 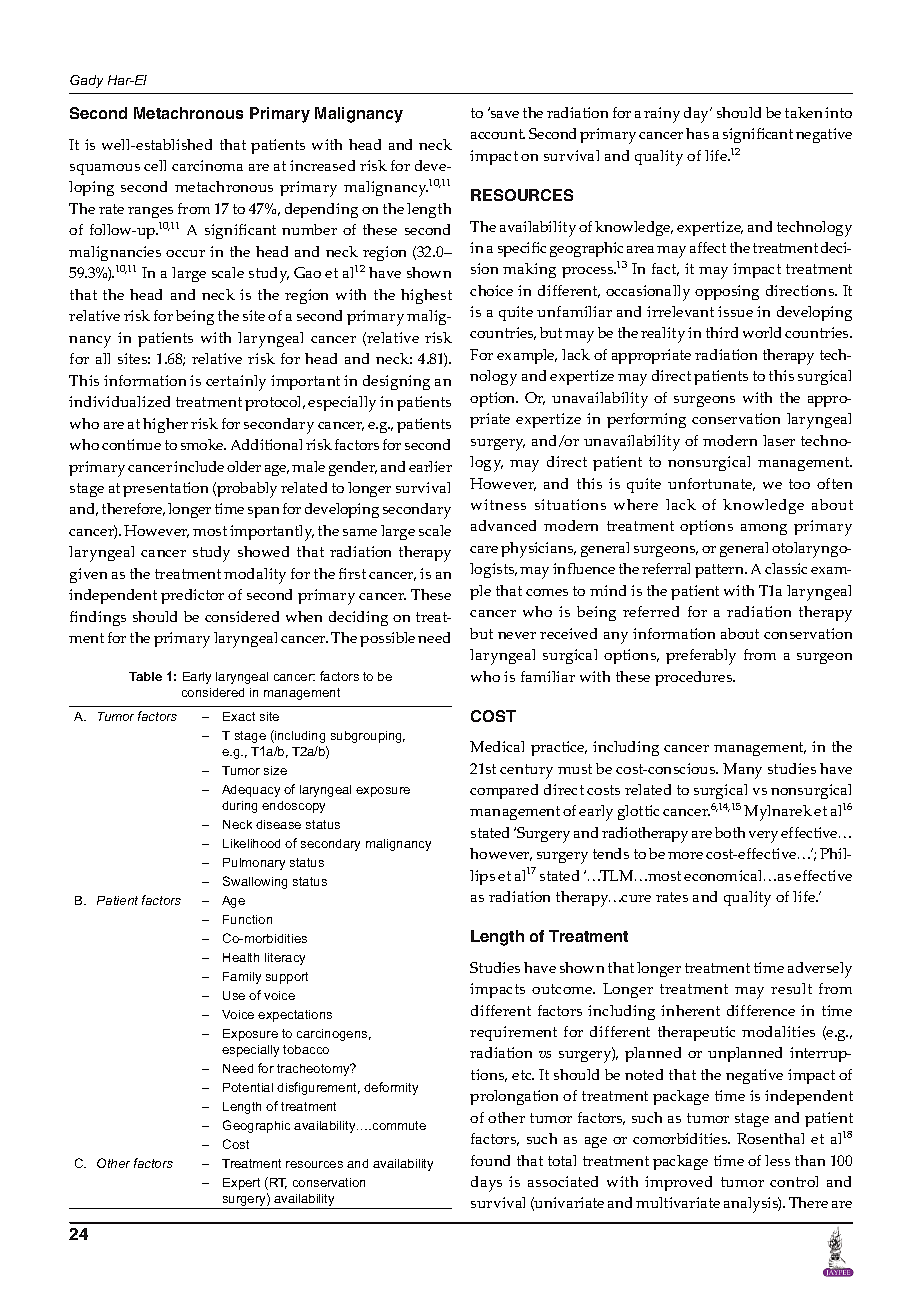 I want to click on presentation, so click(x=165, y=489).
